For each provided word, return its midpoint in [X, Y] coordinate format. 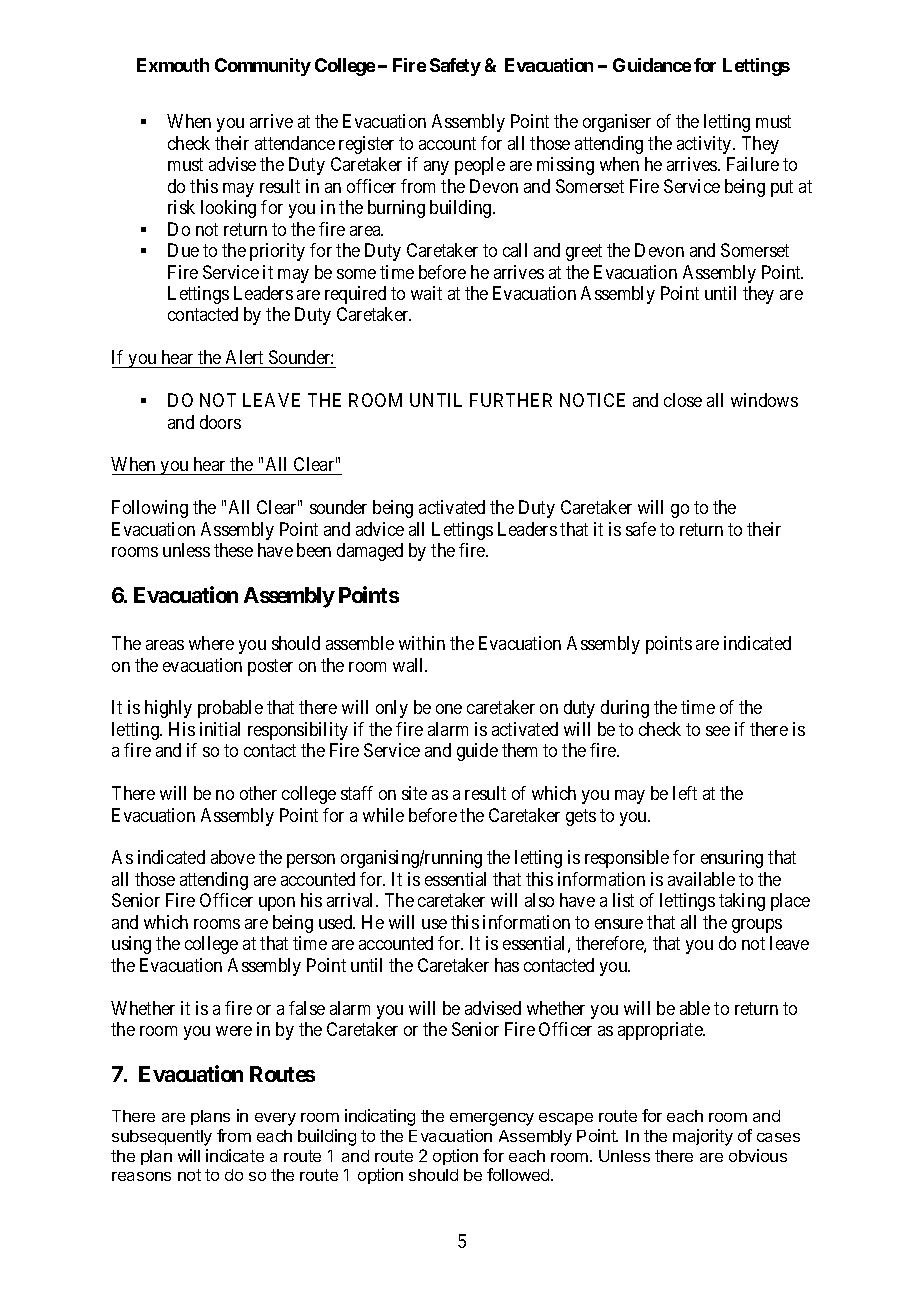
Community [263, 67]
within [422, 643]
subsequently [162, 1138]
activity [705, 145]
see [718, 731]
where [211, 643]
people [480, 166]
